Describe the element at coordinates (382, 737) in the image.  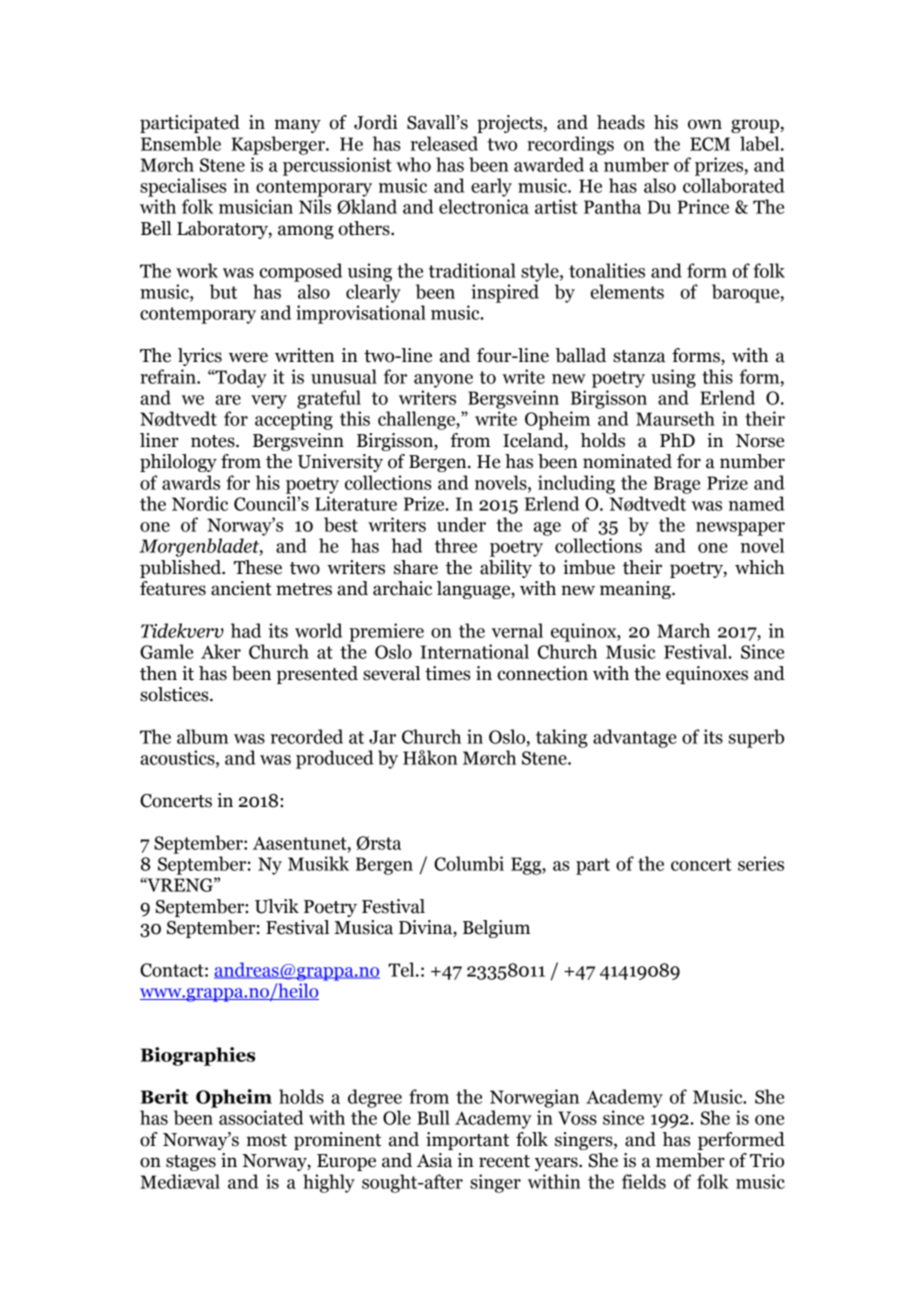
I see `Jar` at that location.
